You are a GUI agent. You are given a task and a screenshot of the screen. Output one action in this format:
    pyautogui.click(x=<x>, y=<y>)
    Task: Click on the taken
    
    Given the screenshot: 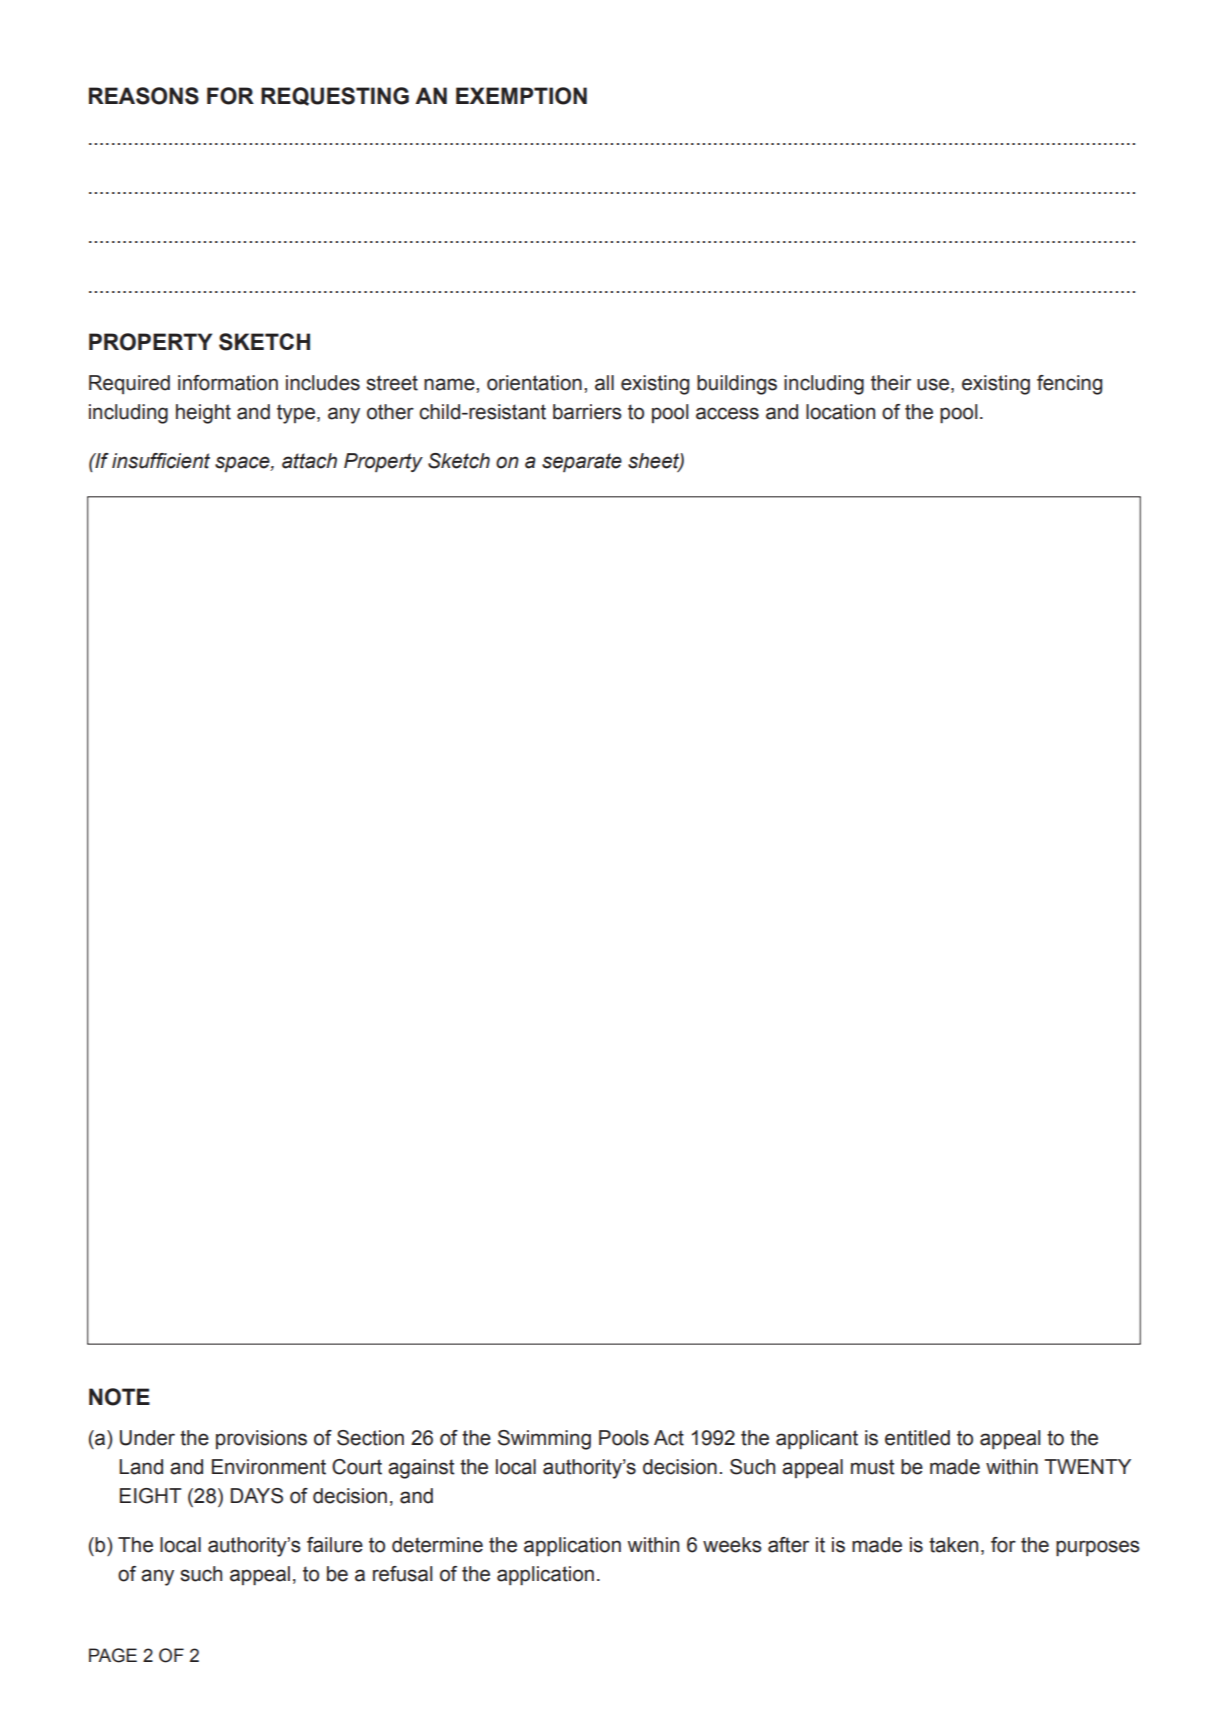 What is the action you would take?
    pyautogui.click(x=953, y=1545)
